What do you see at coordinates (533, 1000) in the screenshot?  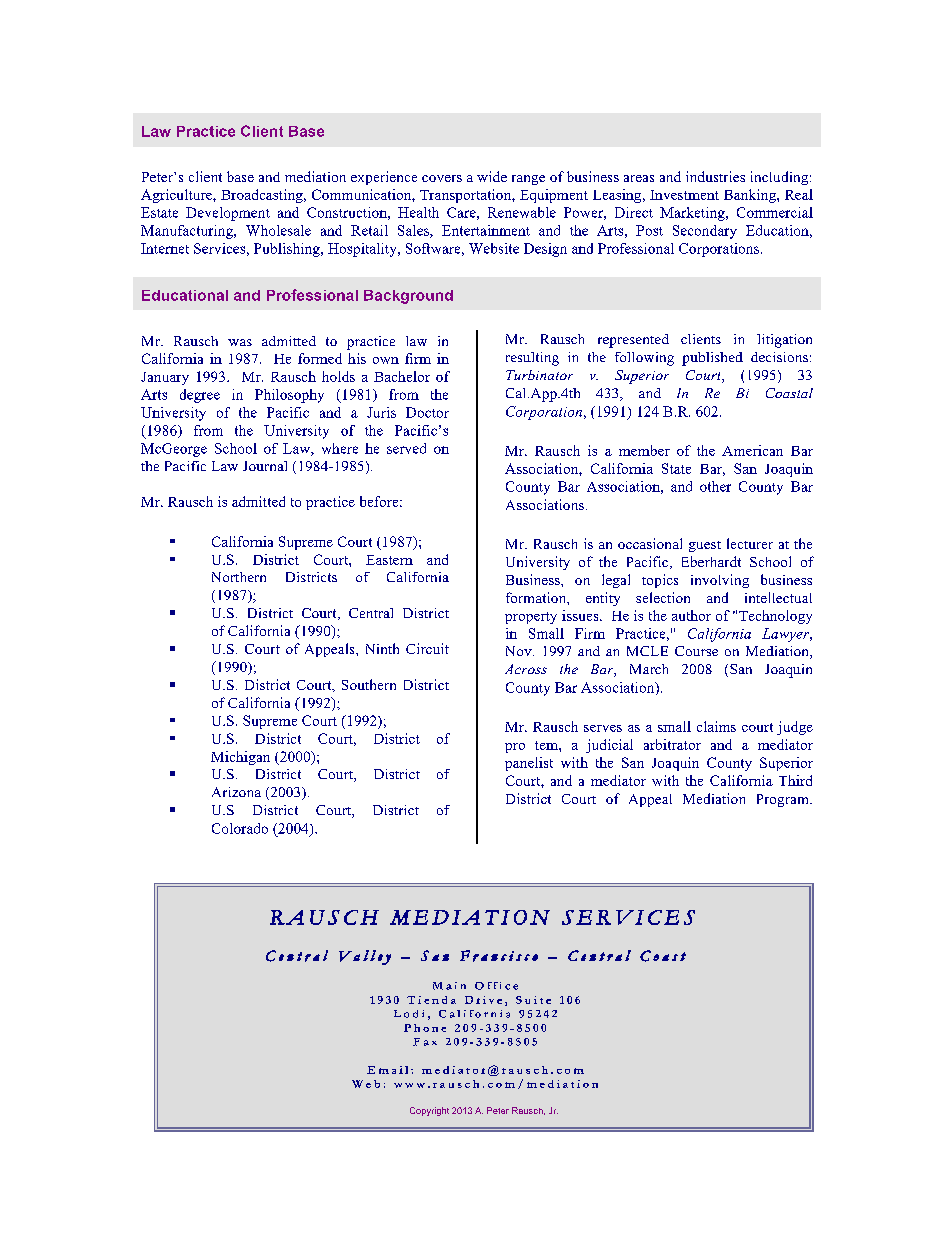 I see `Suite` at bounding box center [533, 1000].
